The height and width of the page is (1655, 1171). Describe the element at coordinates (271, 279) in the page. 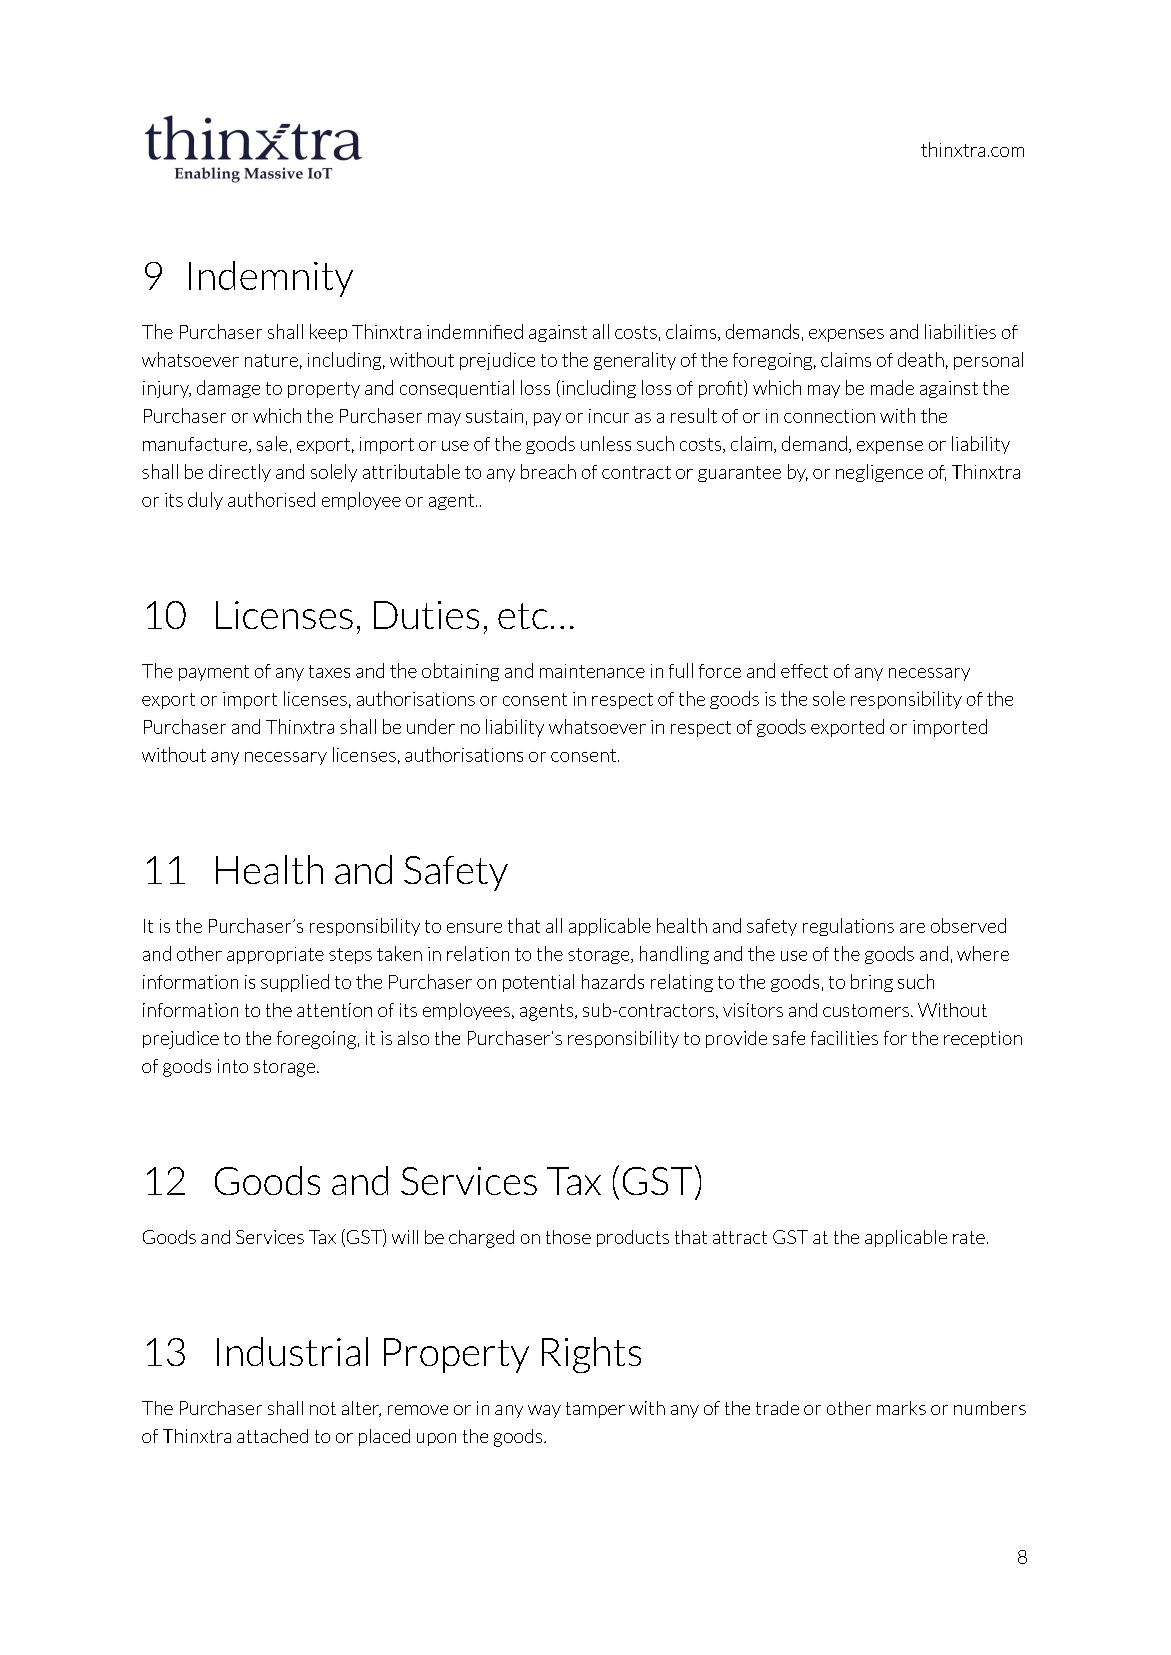

I see `Indemnity` at that location.
